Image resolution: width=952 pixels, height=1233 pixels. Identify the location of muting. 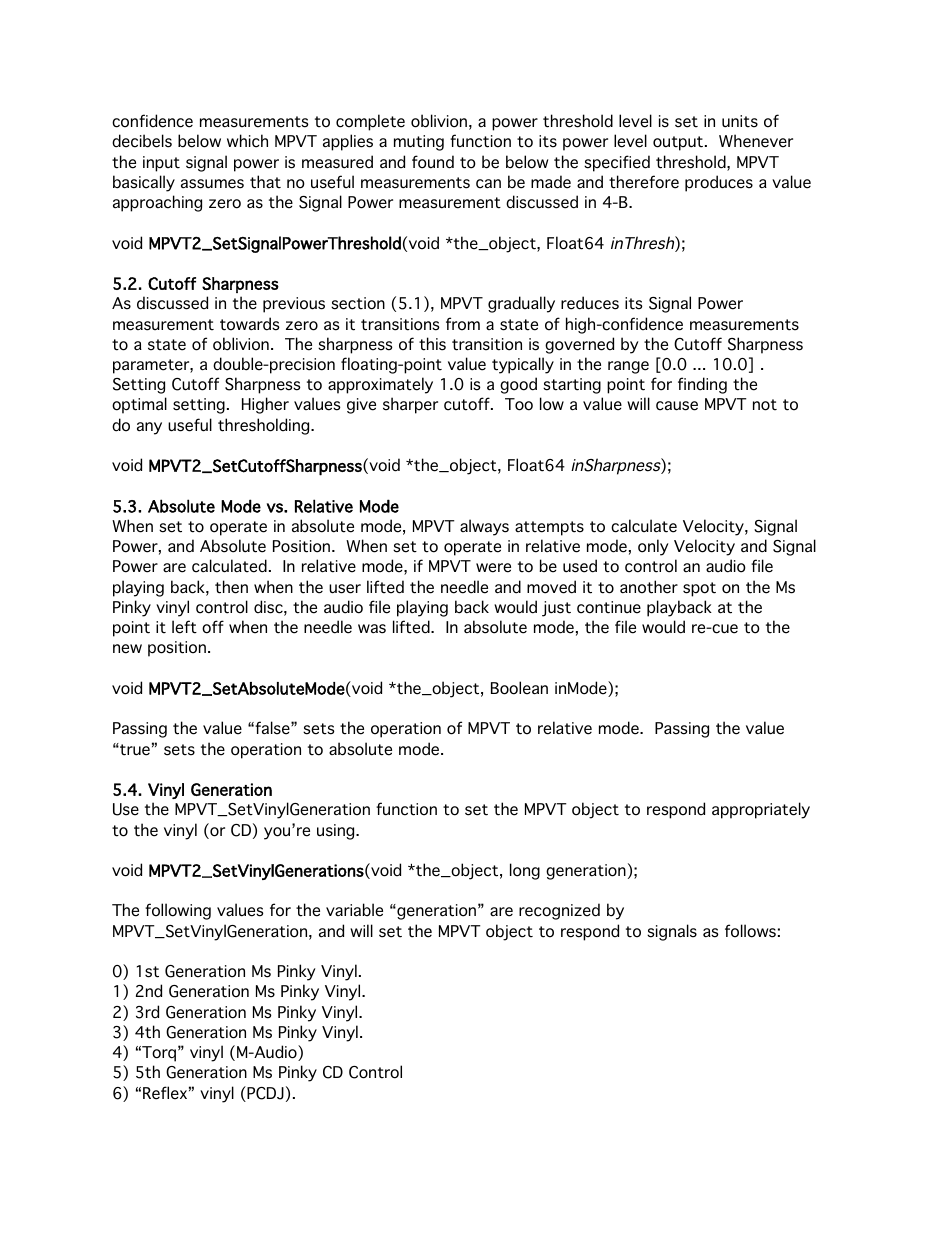
(419, 143).
